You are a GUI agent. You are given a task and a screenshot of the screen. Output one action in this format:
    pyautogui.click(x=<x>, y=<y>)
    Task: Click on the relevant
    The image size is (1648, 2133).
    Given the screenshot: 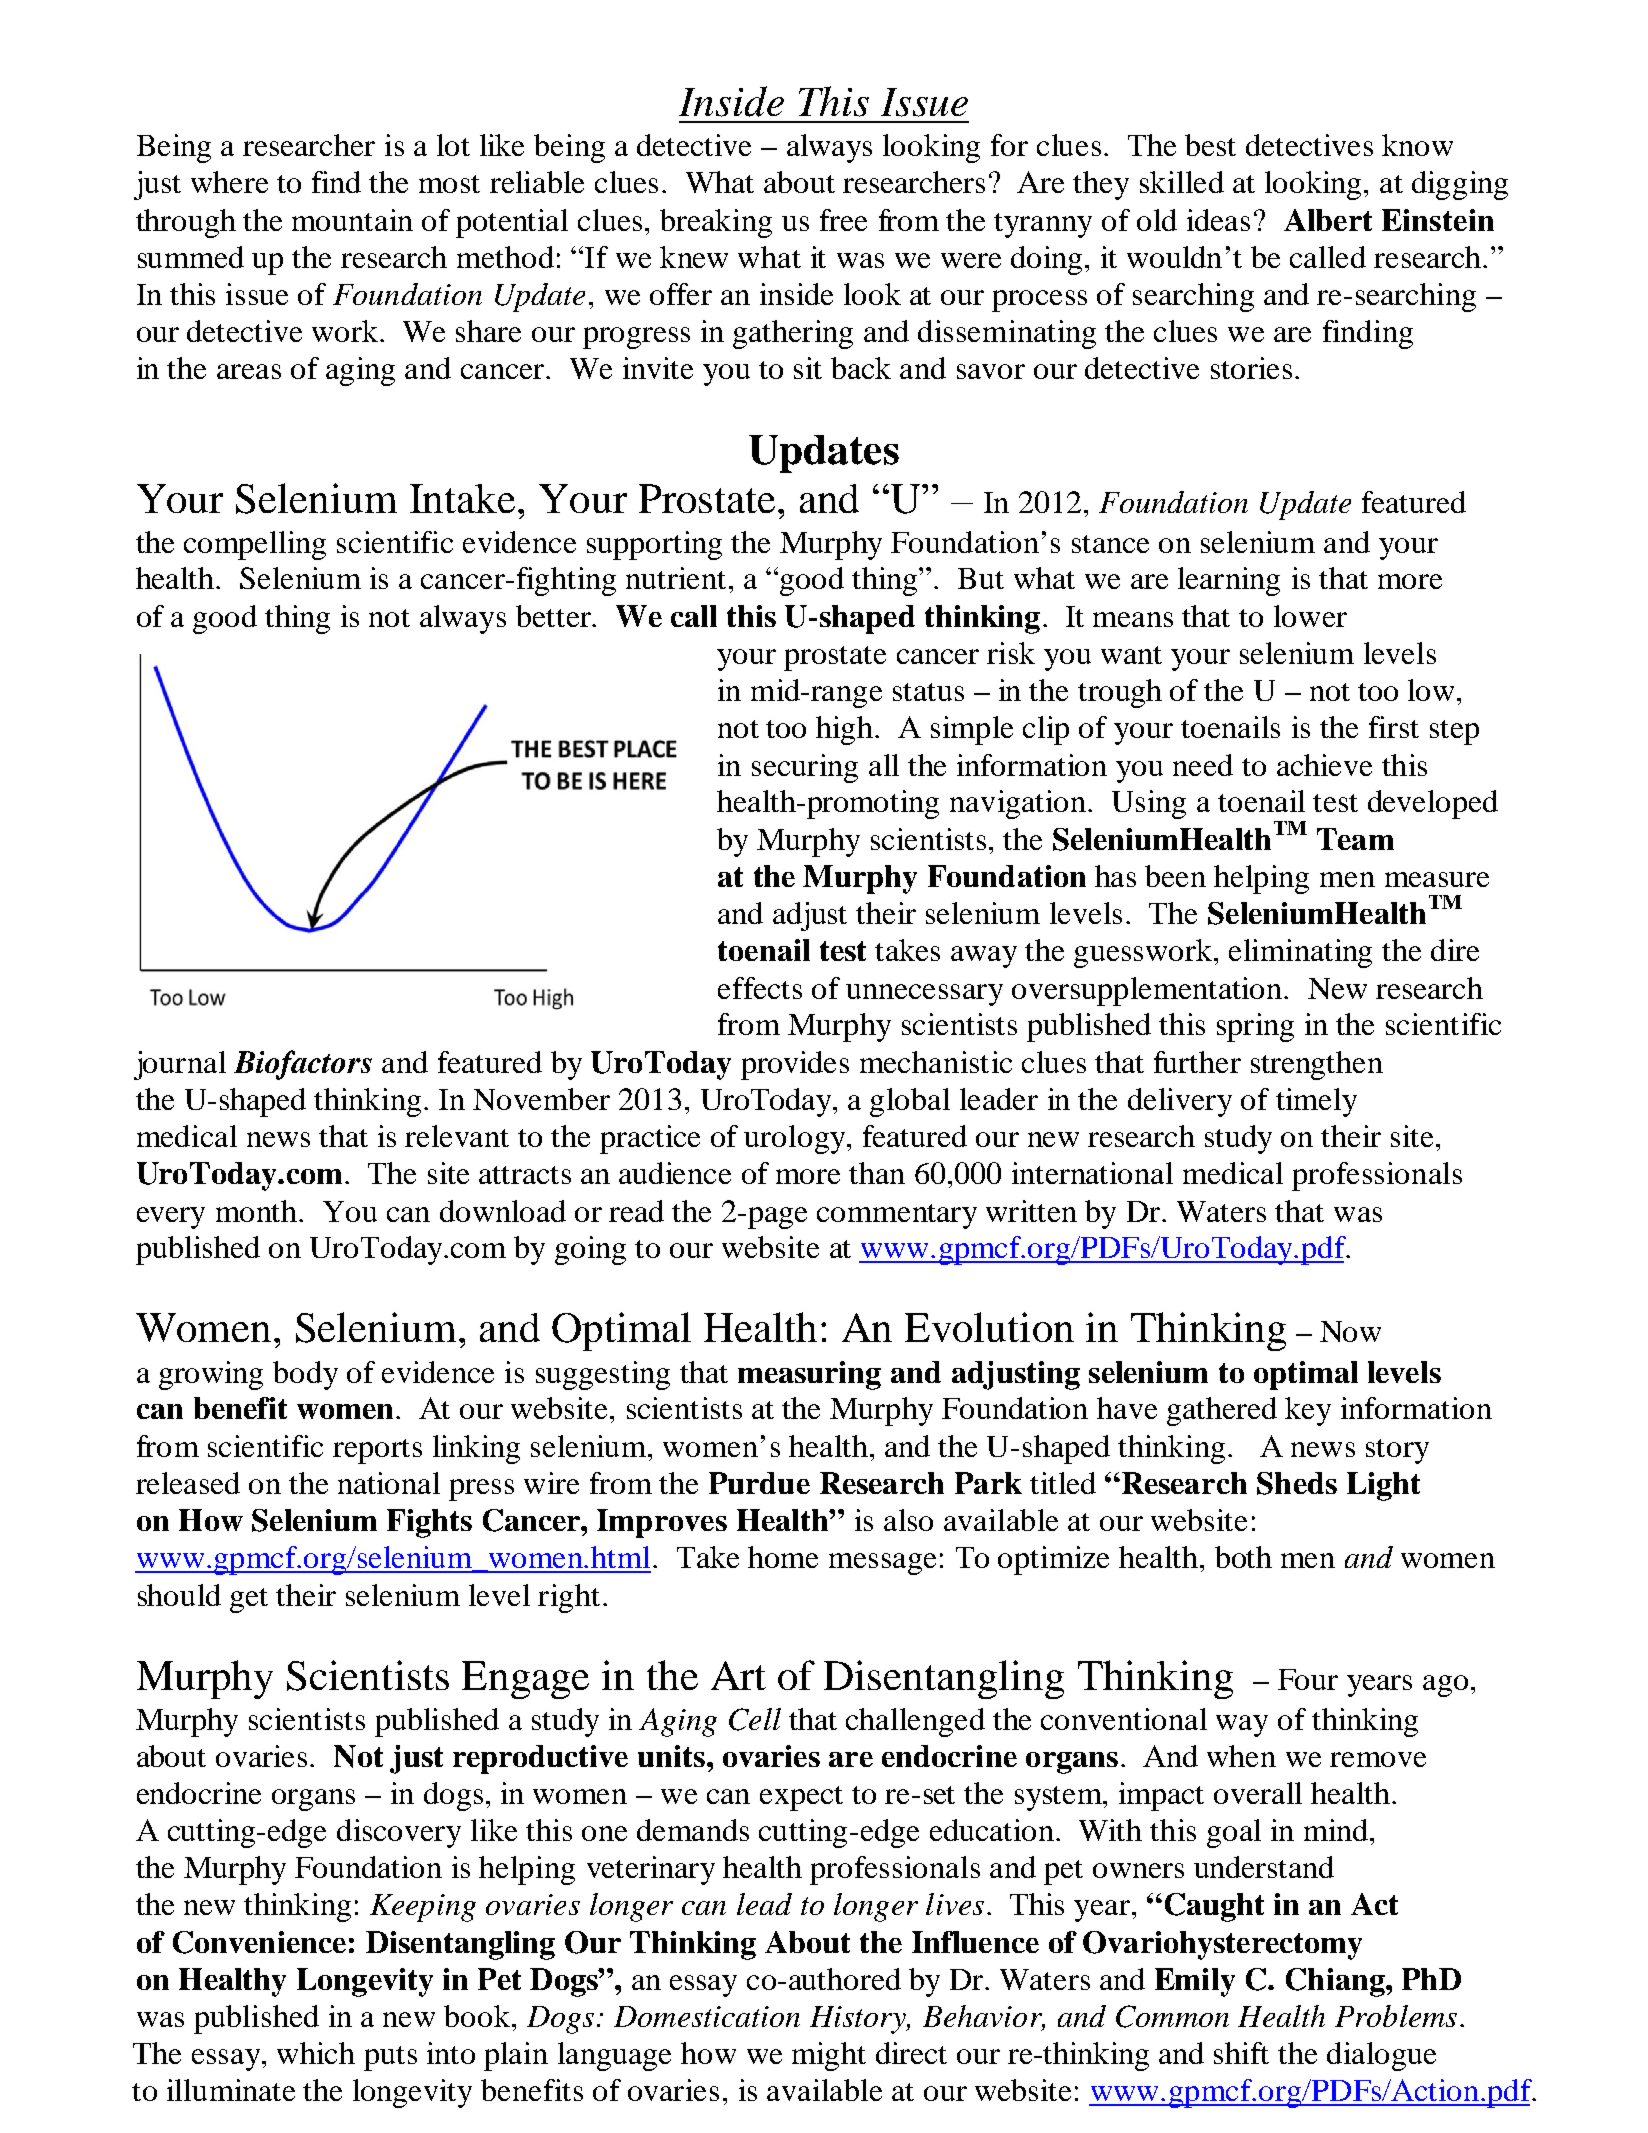 What is the action you would take?
    pyautogui.click(x=457, y=1136)
